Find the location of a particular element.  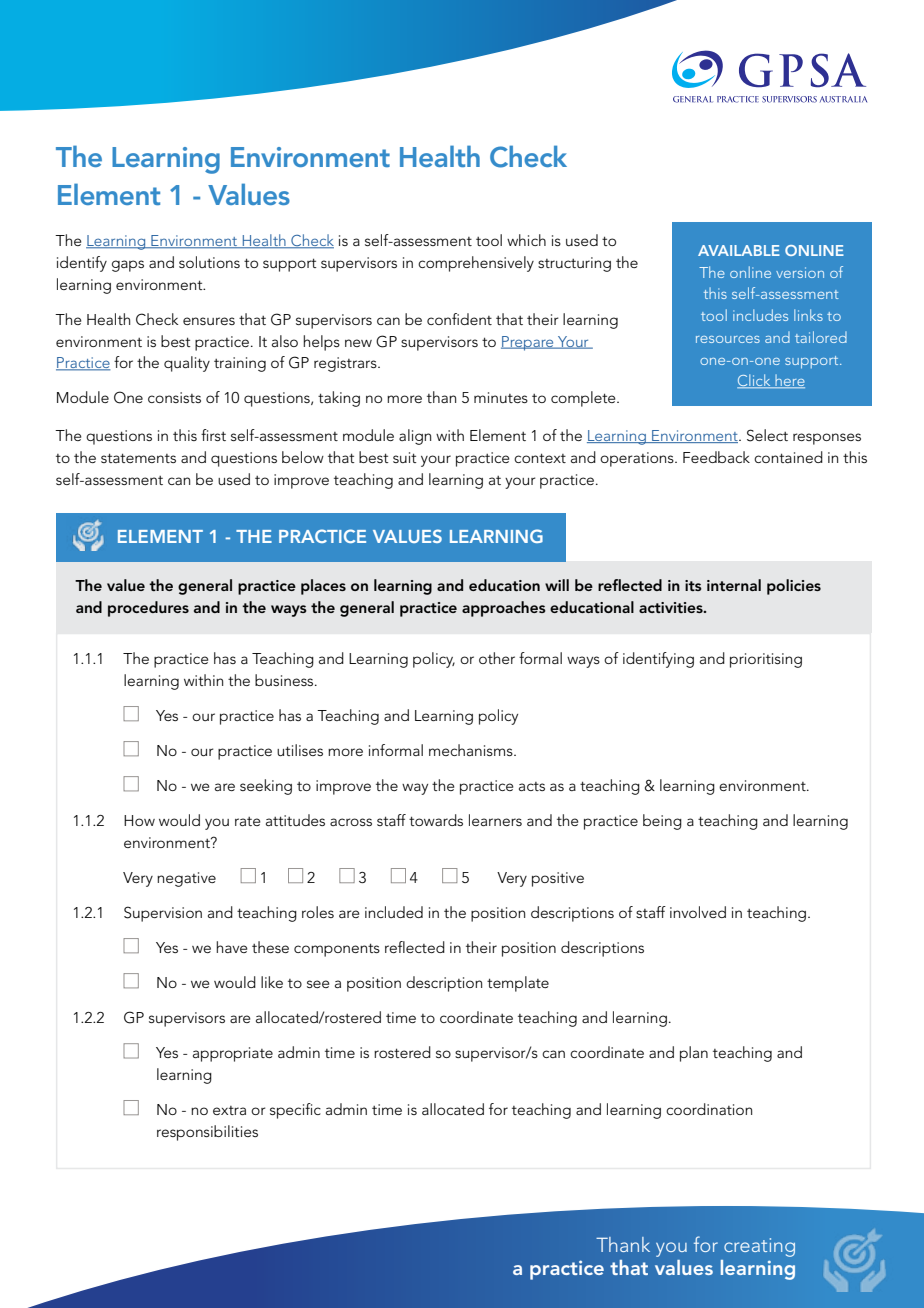

responsibilities is located at coordinates (207, 1133).
